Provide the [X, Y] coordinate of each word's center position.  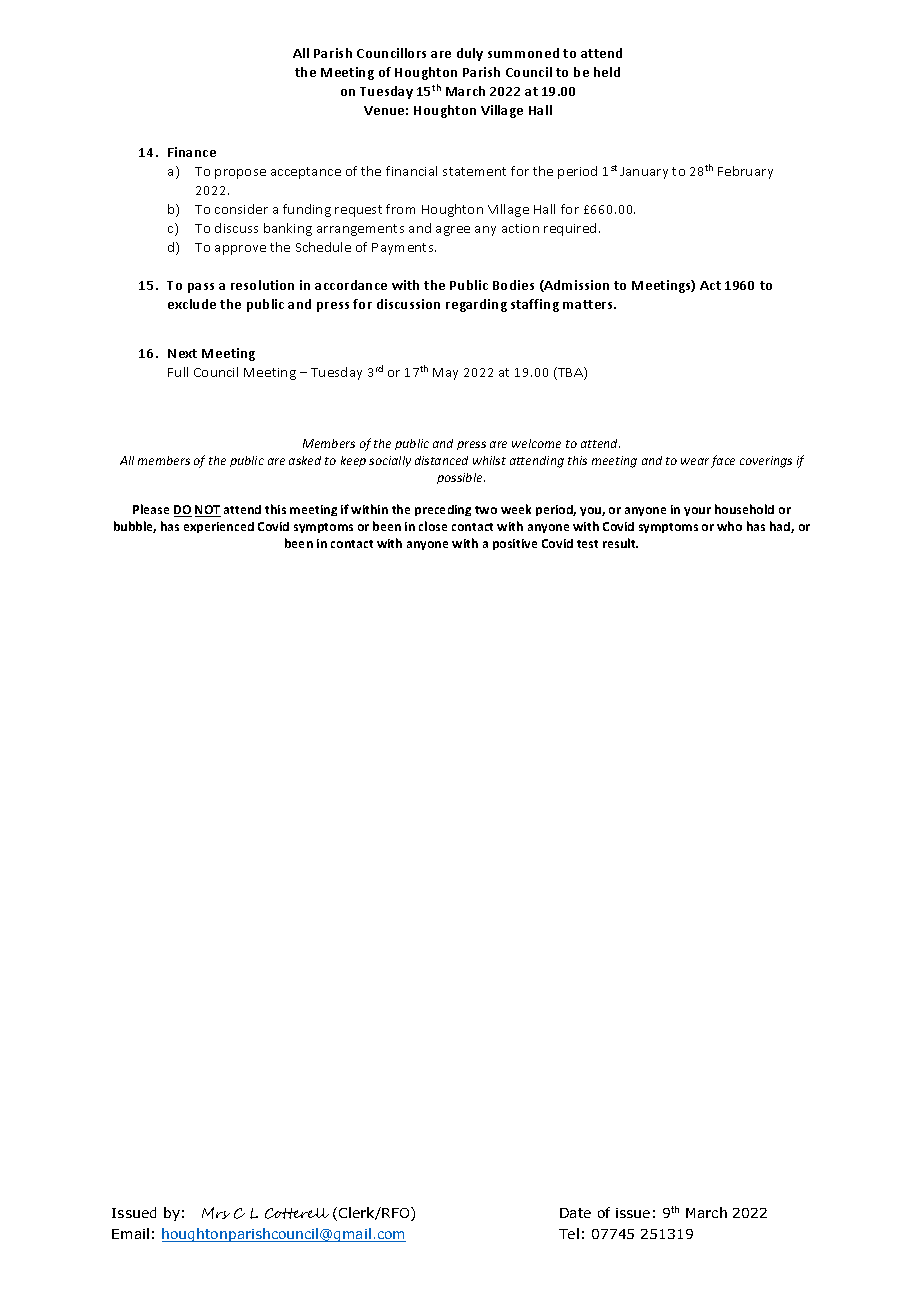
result [620, 543]
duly [470, 54]
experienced [219, 527]
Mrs [216, 1213]
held [607, 72]
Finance [192, 152]
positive [515, 544]
